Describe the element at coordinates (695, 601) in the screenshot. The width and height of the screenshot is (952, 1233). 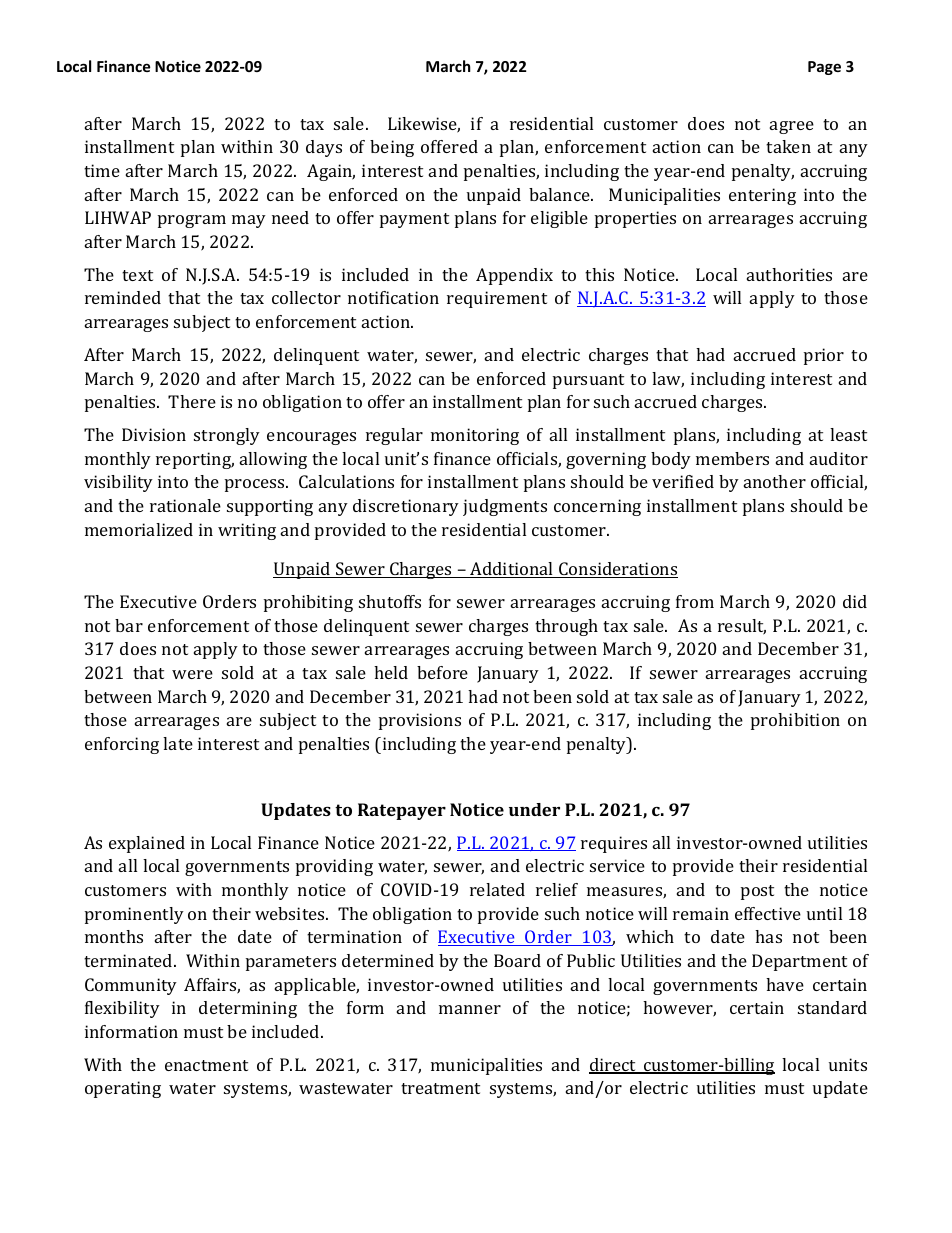
I see `from` at that location.
